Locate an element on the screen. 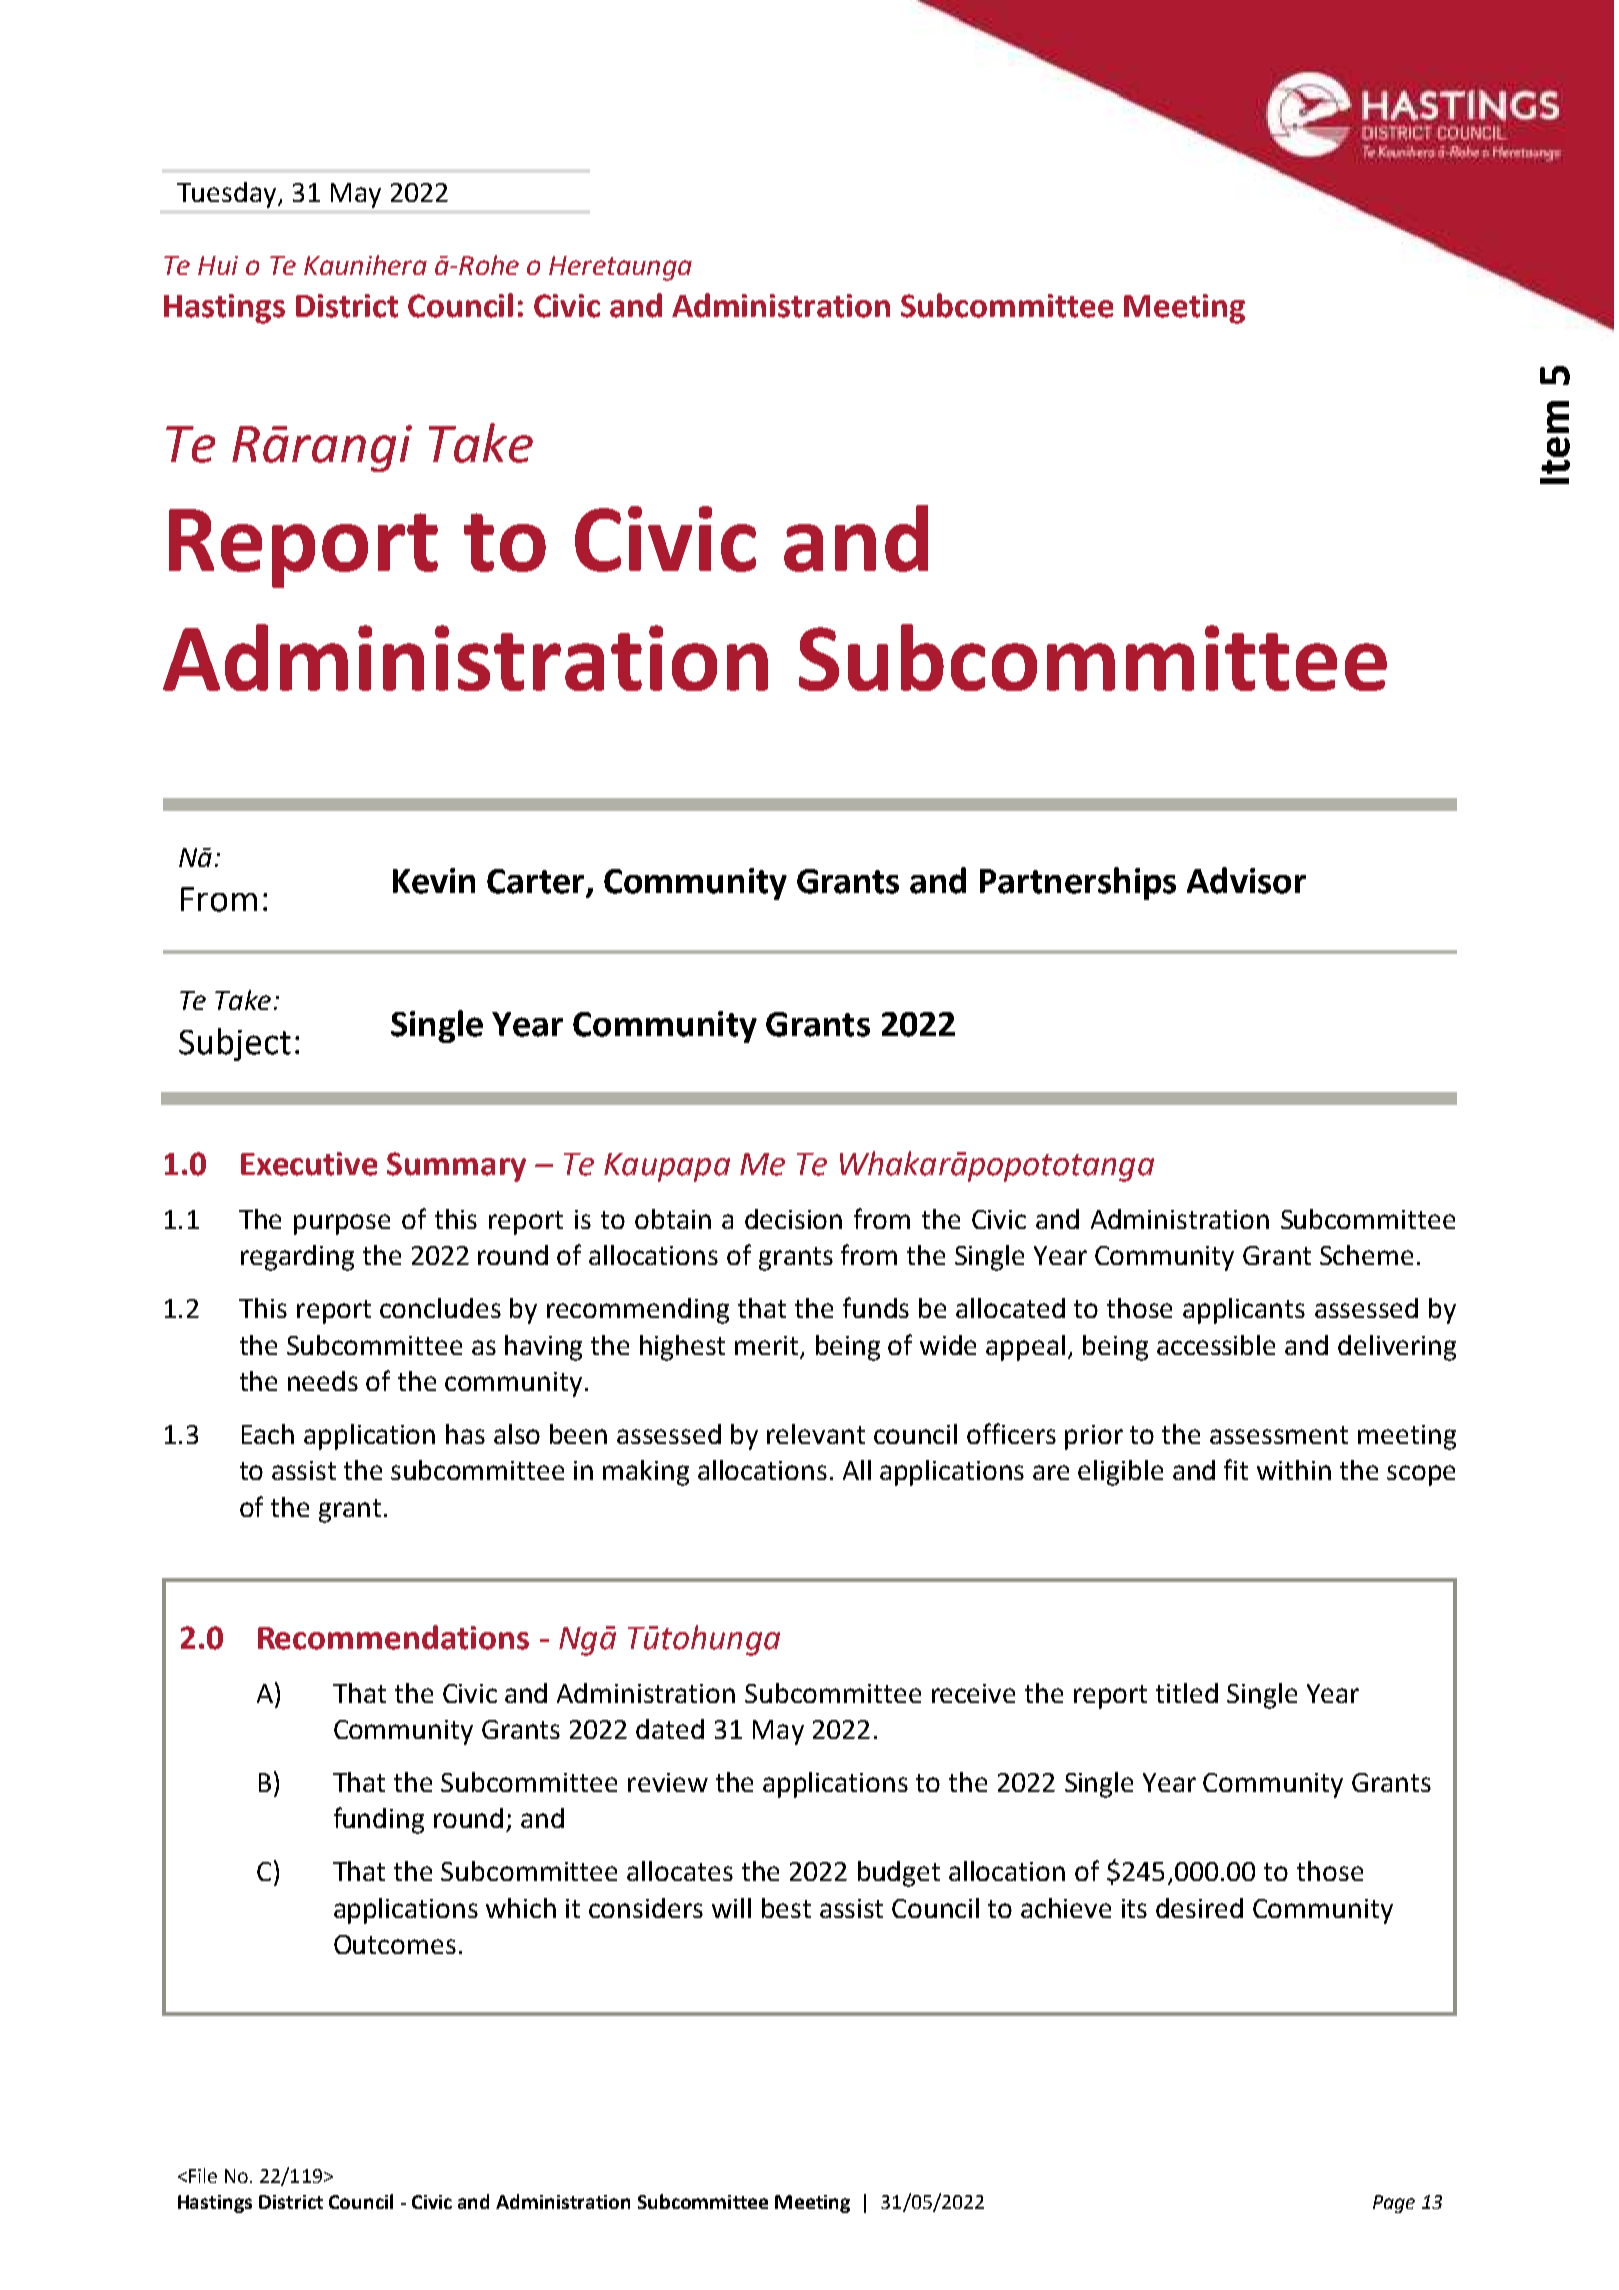 This screenshot has height=2290, width=1619. decision is located at coordinates (793, 1219).
